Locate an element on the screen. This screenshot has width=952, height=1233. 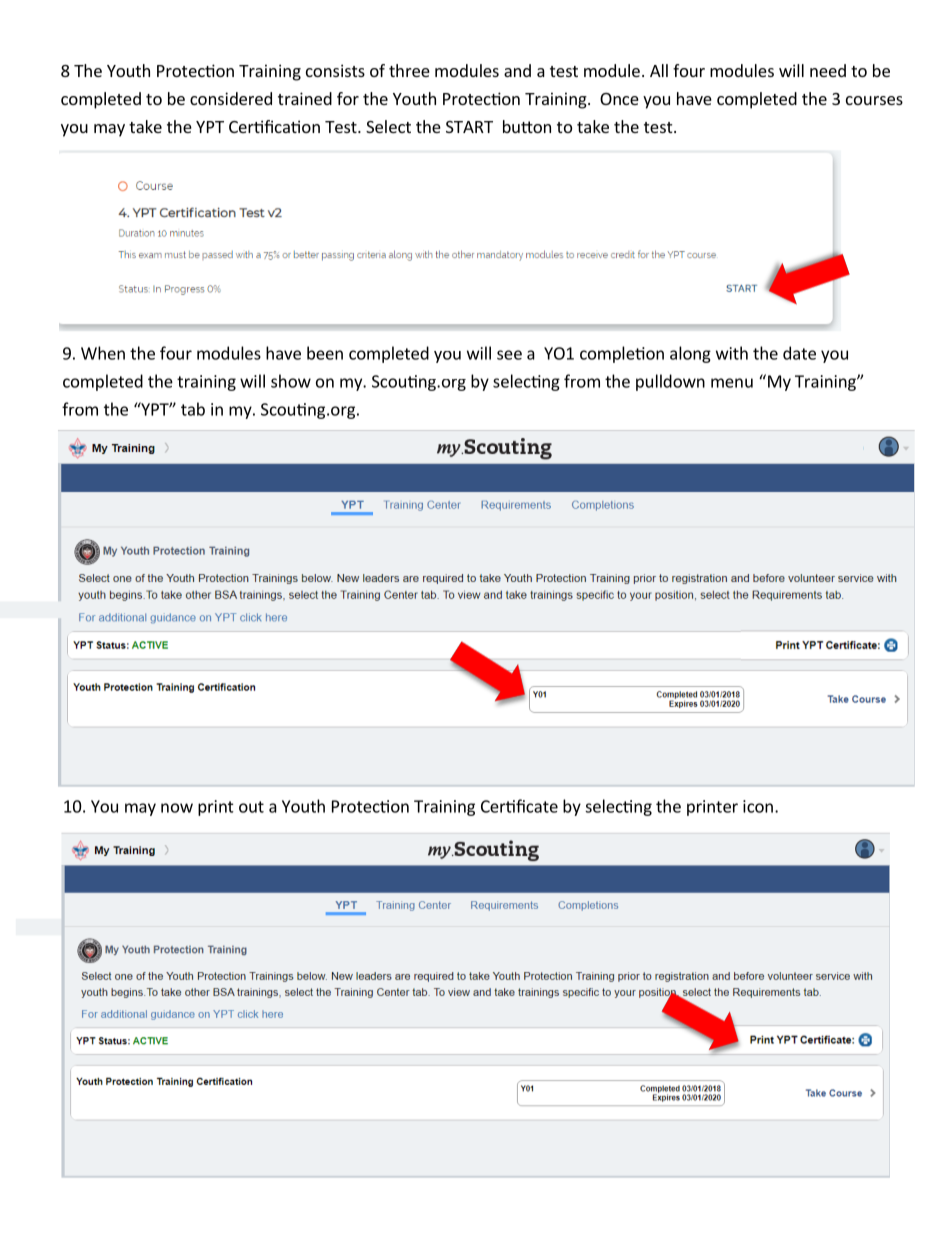
considered is located at coordinates (231, 98).
